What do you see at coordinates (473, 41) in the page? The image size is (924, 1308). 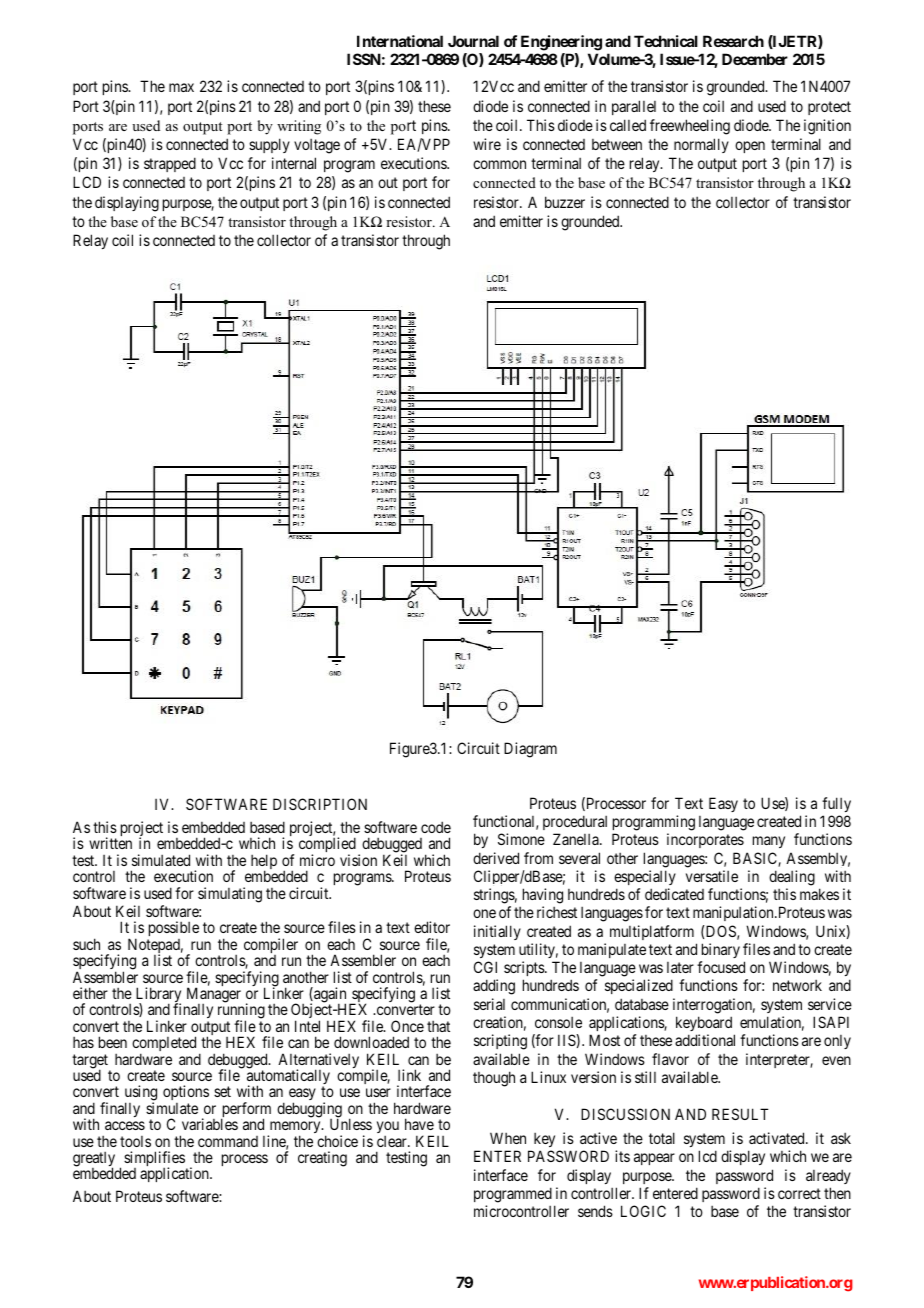 I see `Journal` at bounding box center [473, 41].
